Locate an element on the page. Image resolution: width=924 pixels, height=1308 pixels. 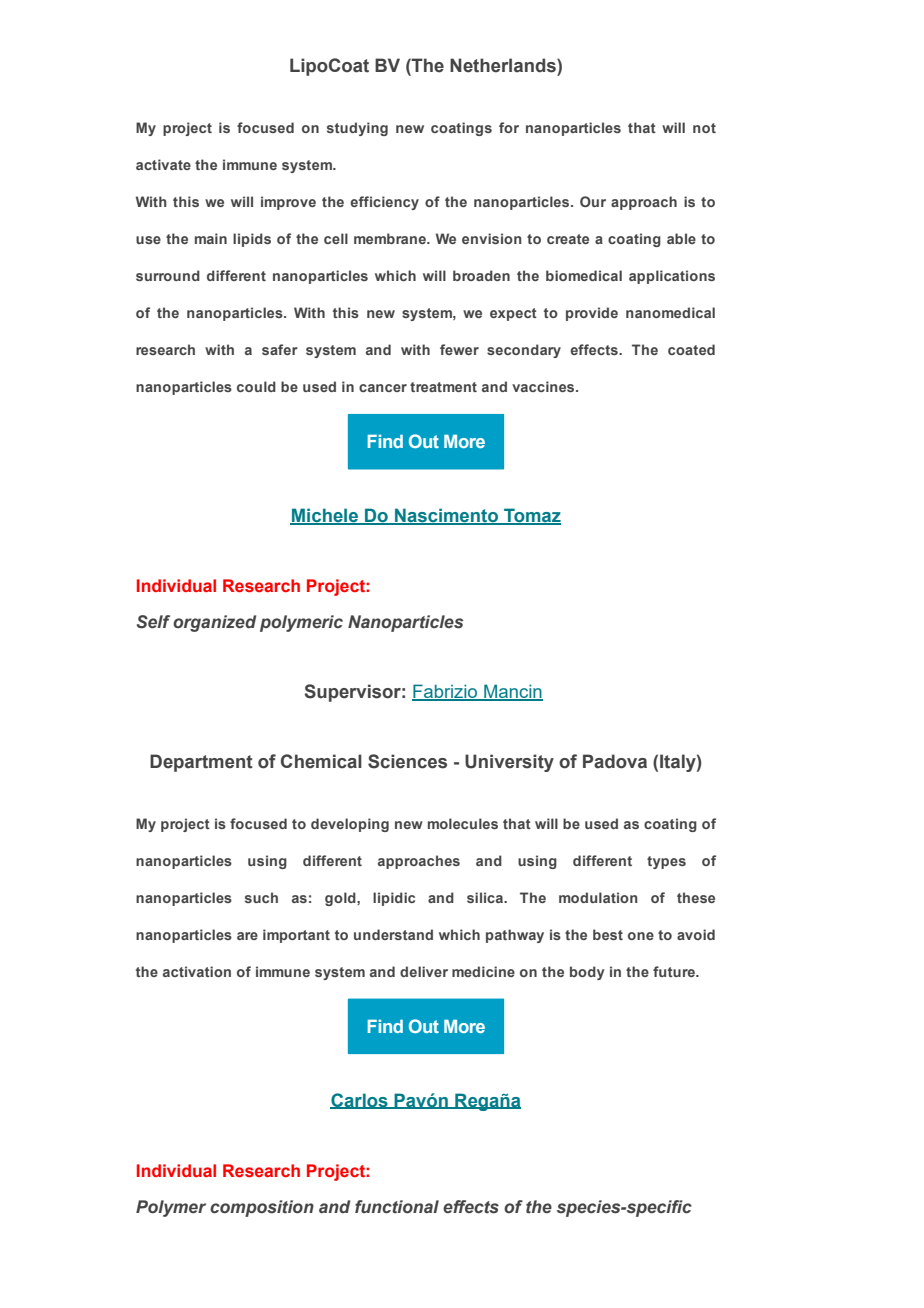
functional is located at coordinates (397, 1207).
